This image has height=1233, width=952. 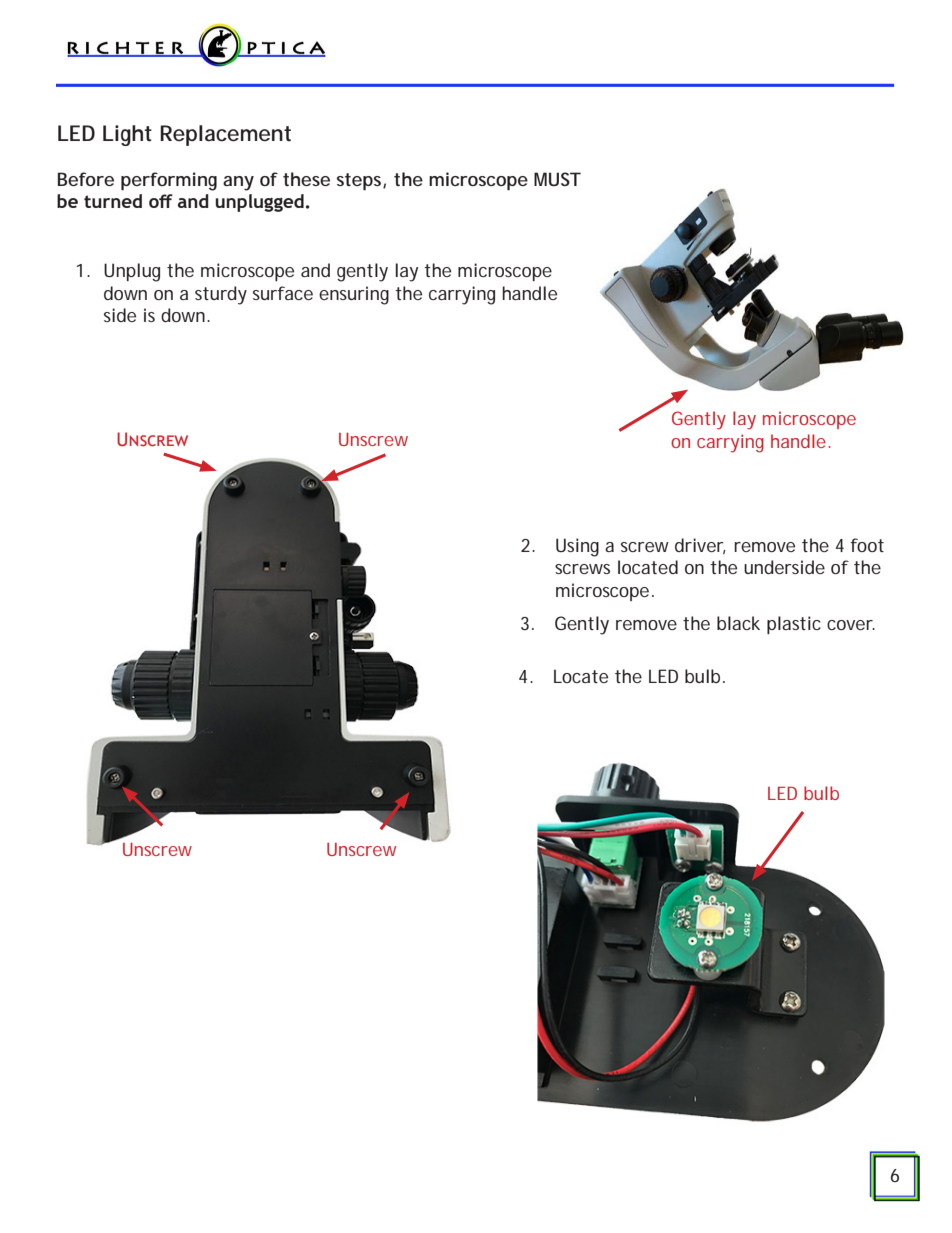 I want to click on plastic, so click(x=794, y=625).
